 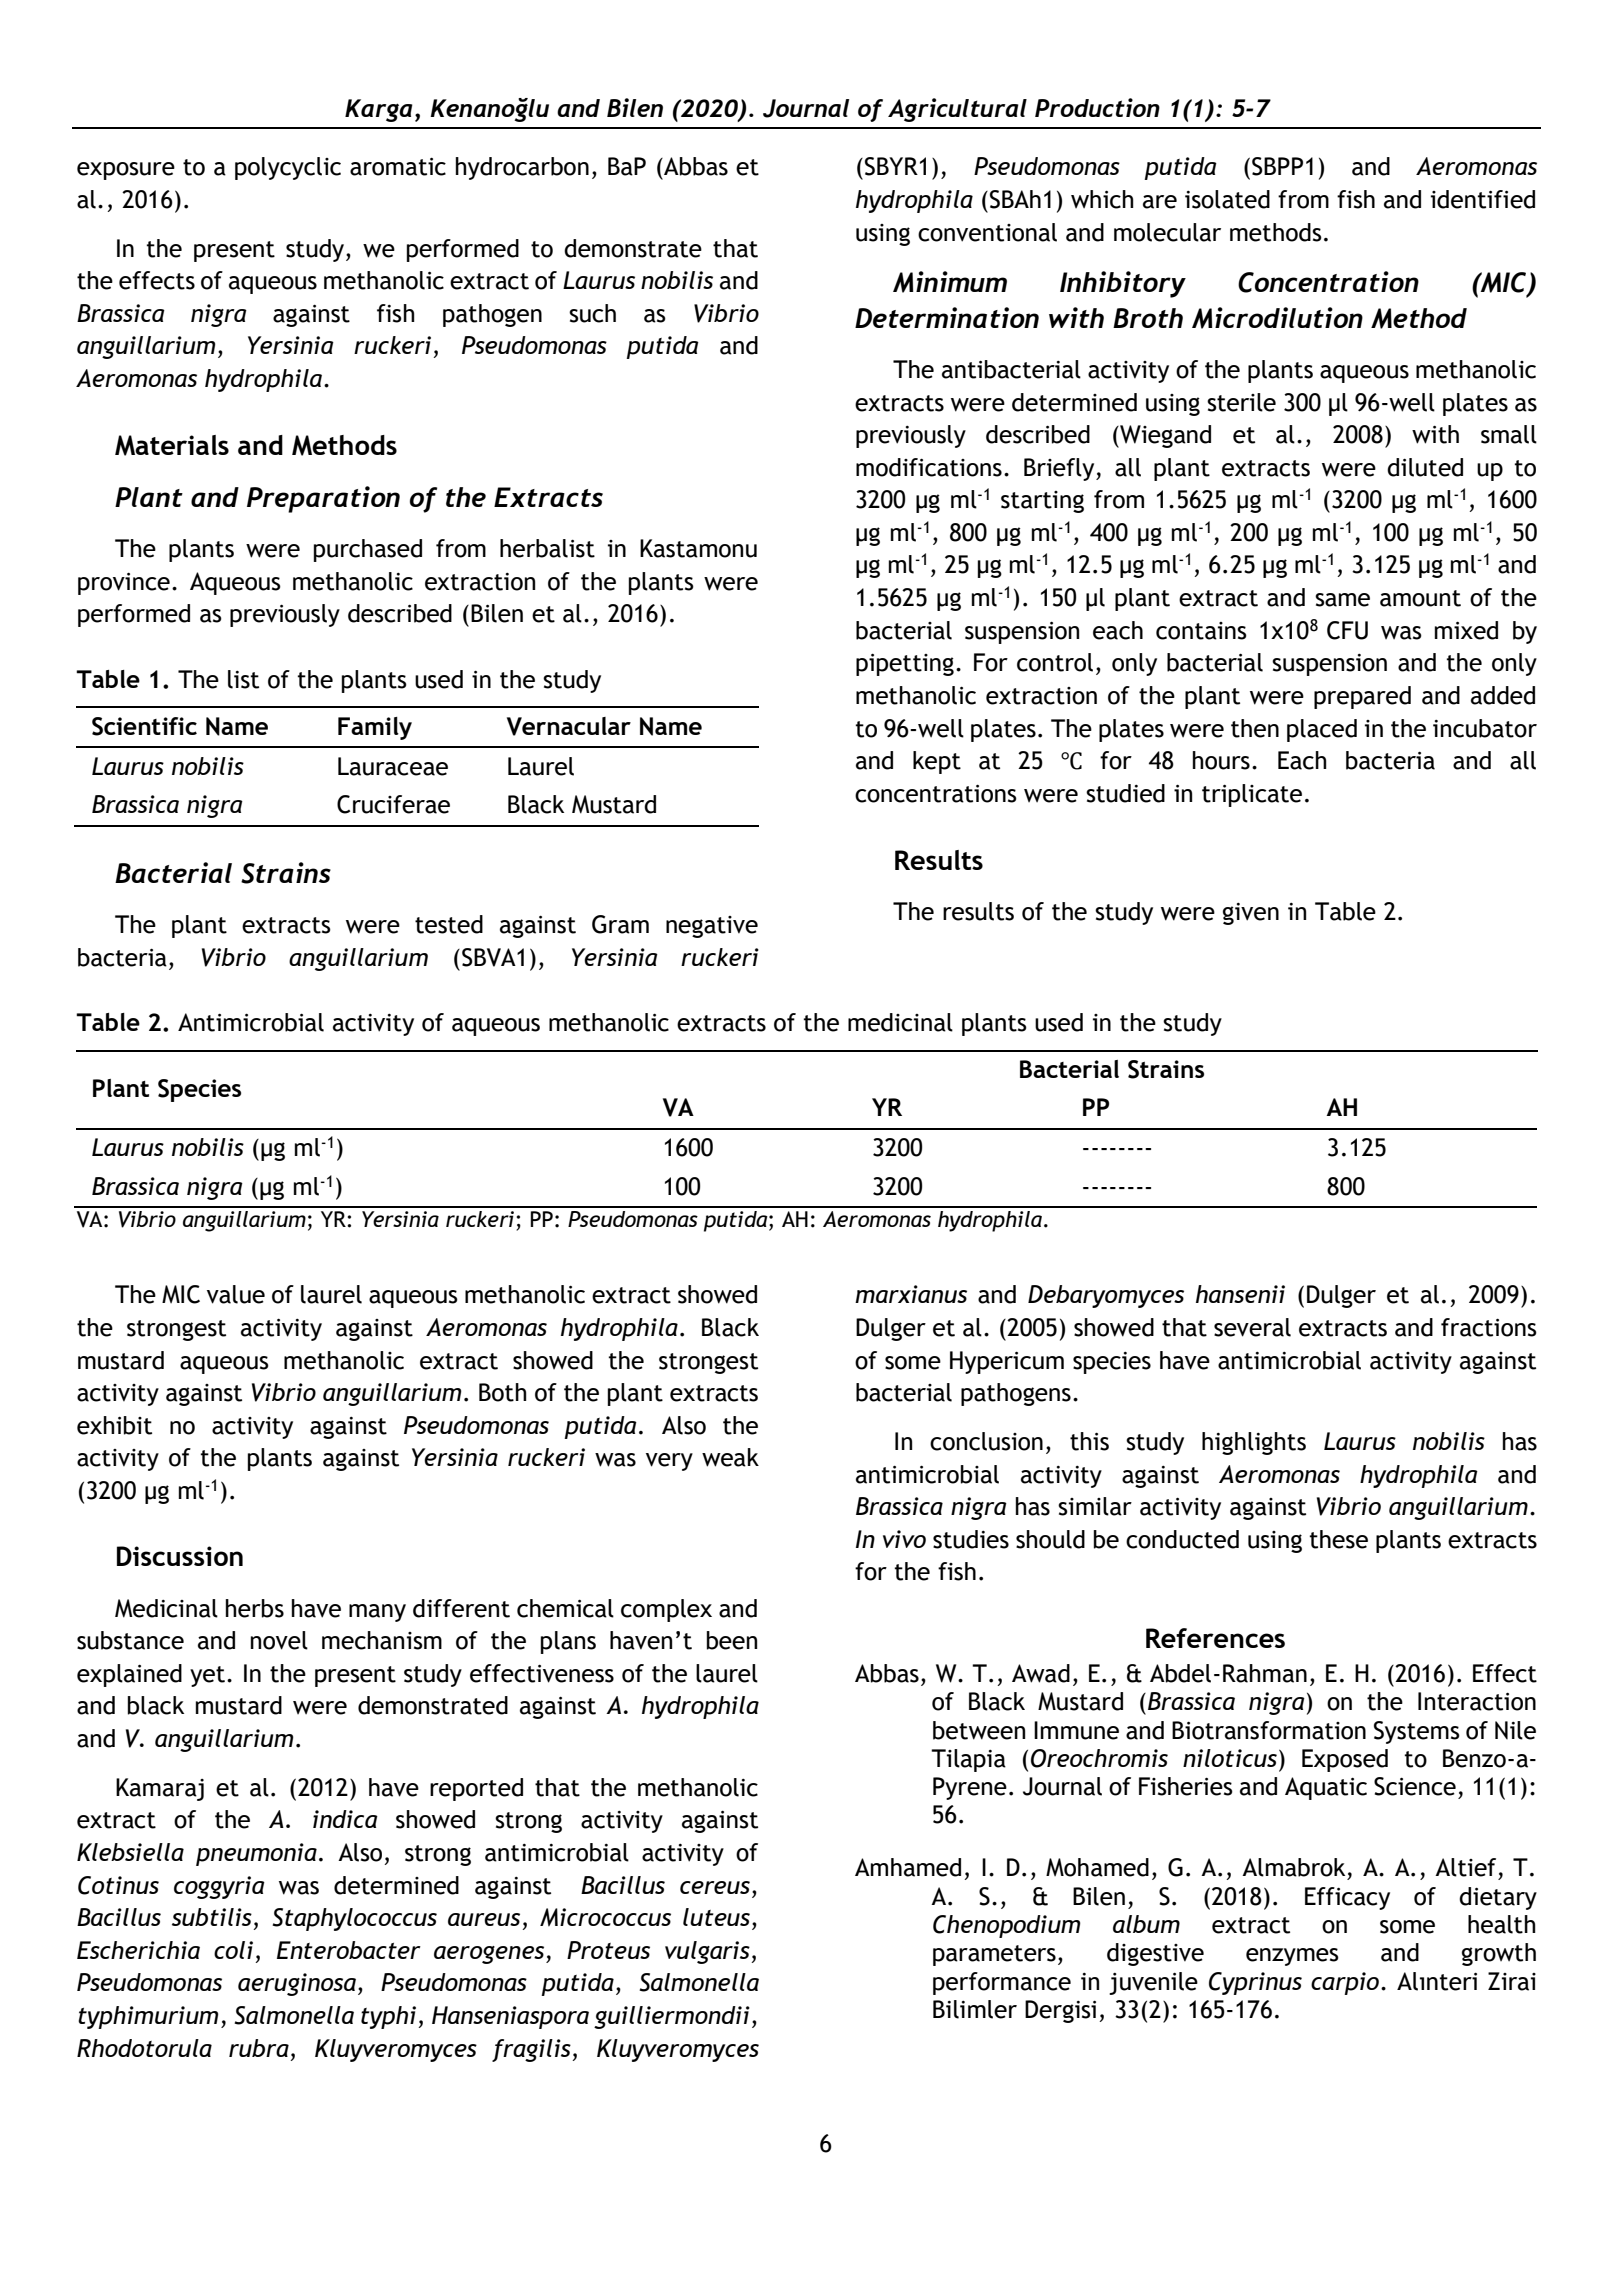 I want to click on given, so click(x=1251, y=914).
